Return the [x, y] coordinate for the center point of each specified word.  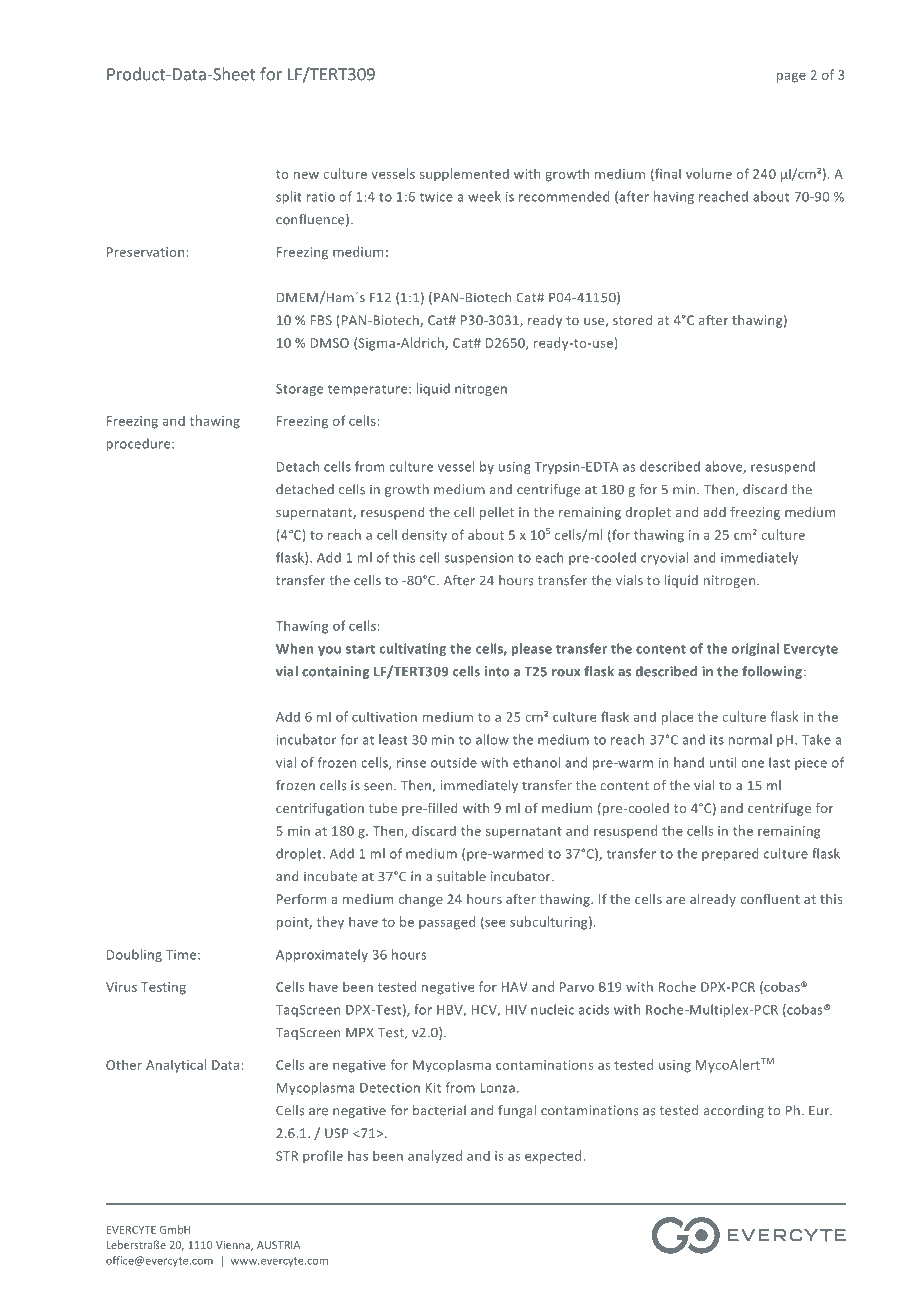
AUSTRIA [278, 1245]
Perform [301, 899]
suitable [461, 876]
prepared [730, 854]
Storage [299, 390]
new [306, 175]
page [791, 77]
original [755, 649]
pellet [497, 513]
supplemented [464, 175]
